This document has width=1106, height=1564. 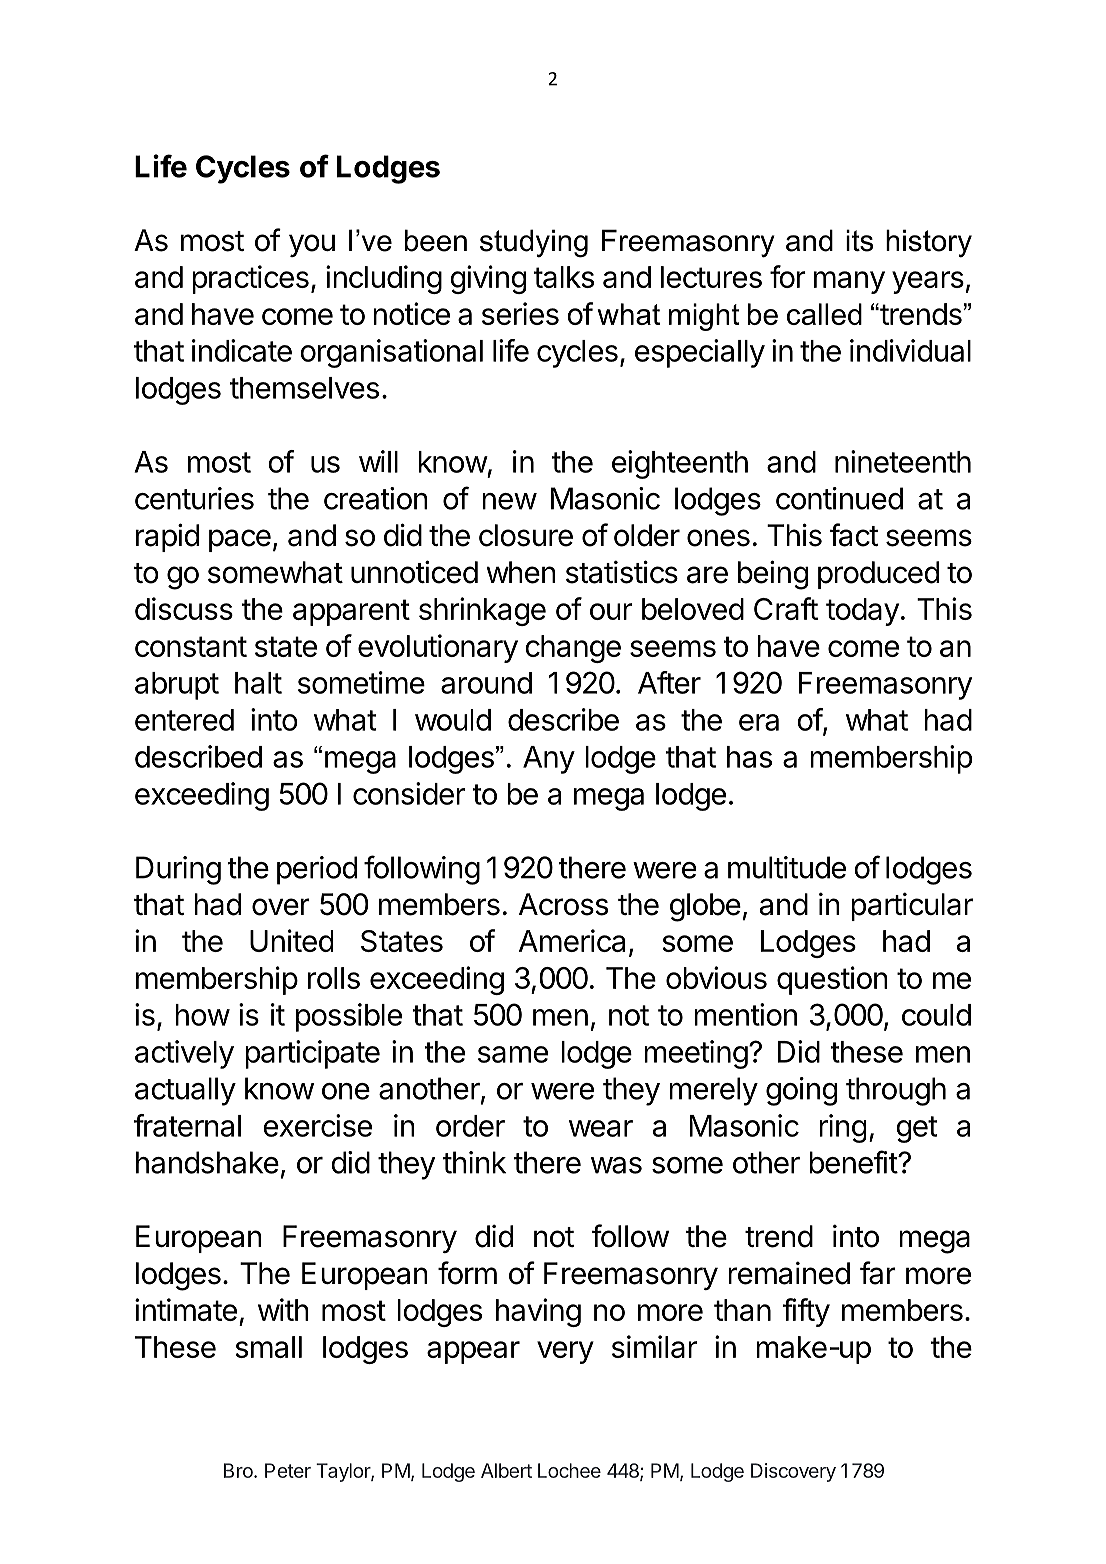 What do you see at coordinates (207, 1162) in the document?
I see `handshake` at bounding box center [207, 1162].
